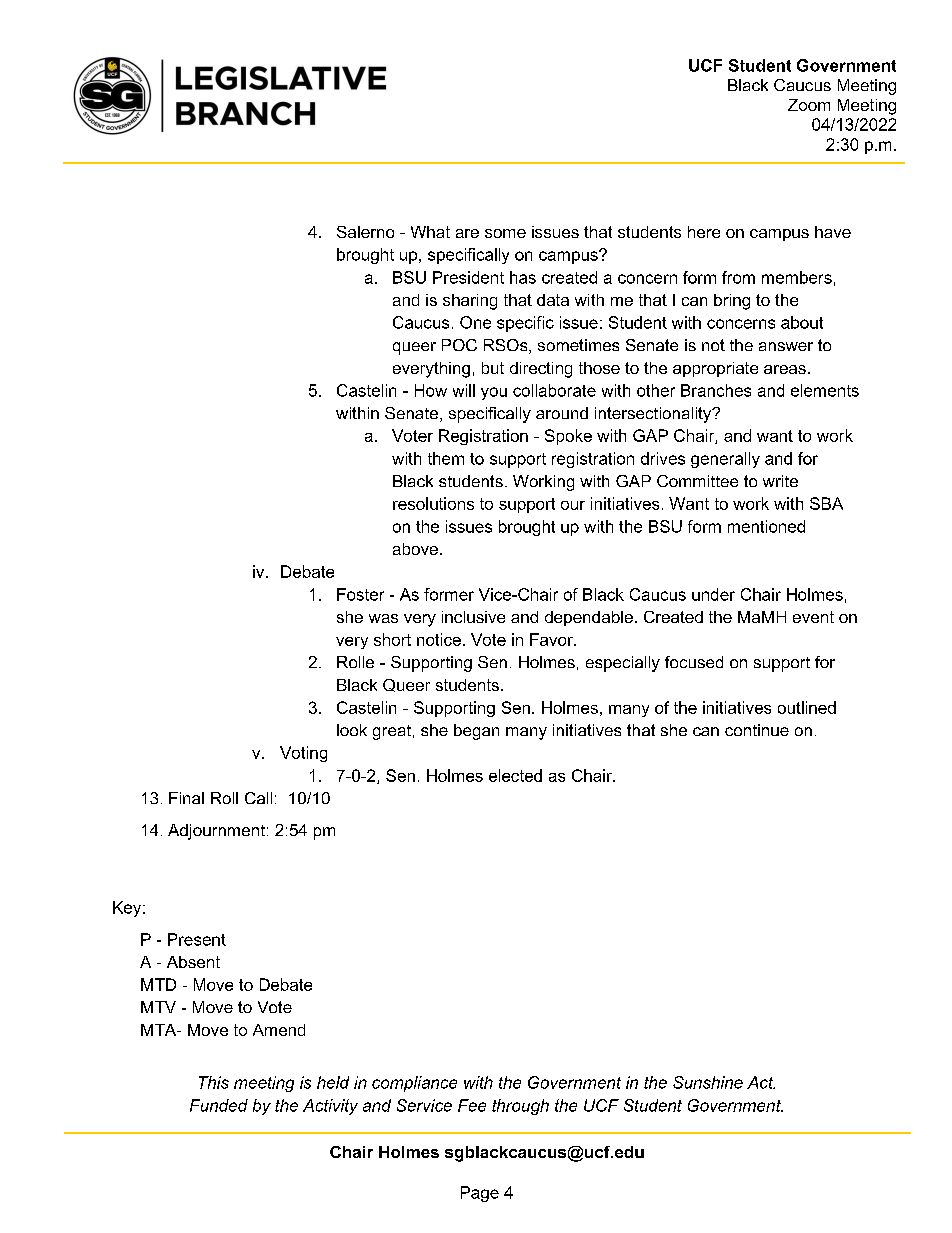 This page has height=1233, width=952. I want to click on inclusive, so click(473, 617).
